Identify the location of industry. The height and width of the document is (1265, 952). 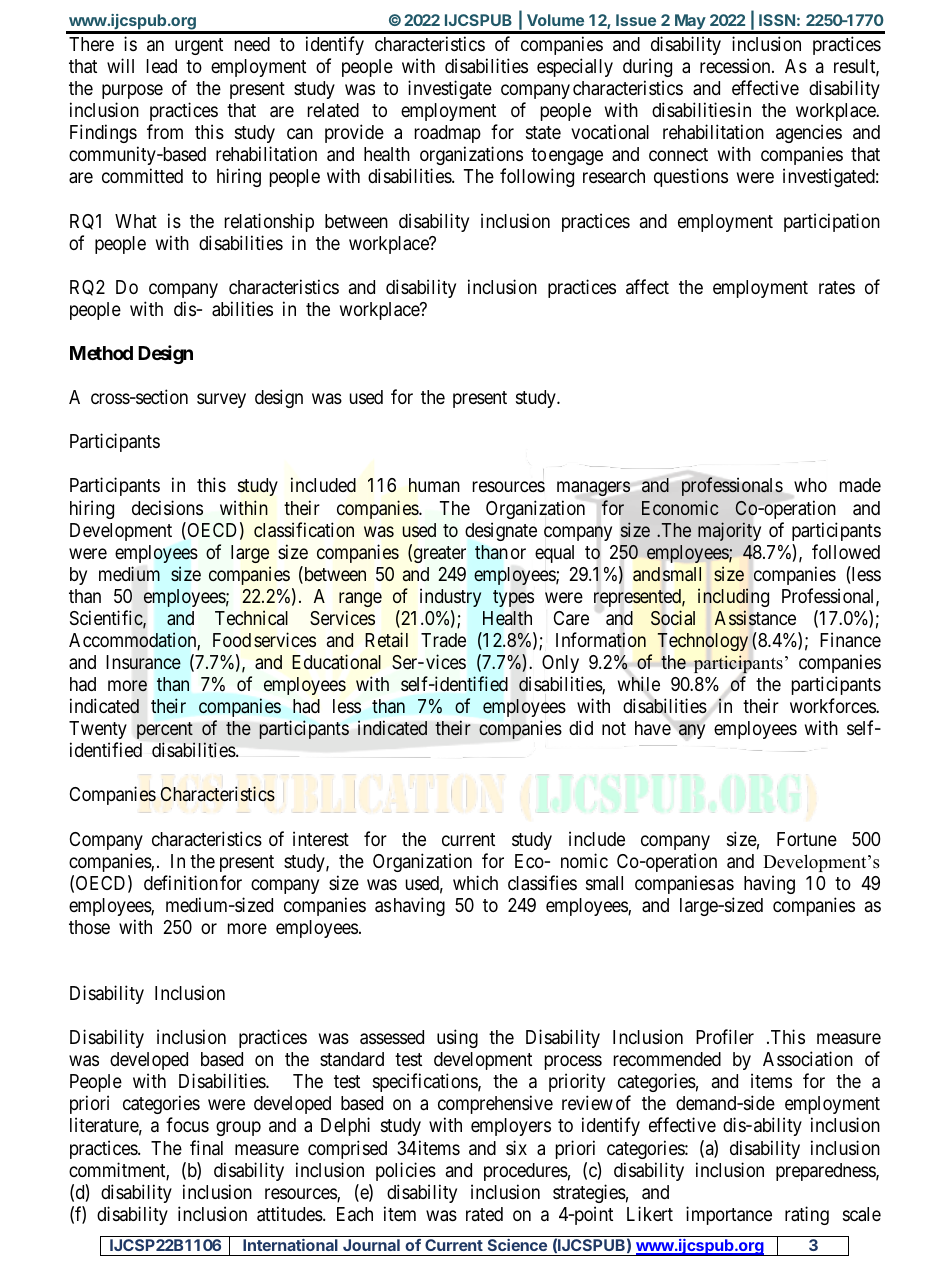
(450, 597).
